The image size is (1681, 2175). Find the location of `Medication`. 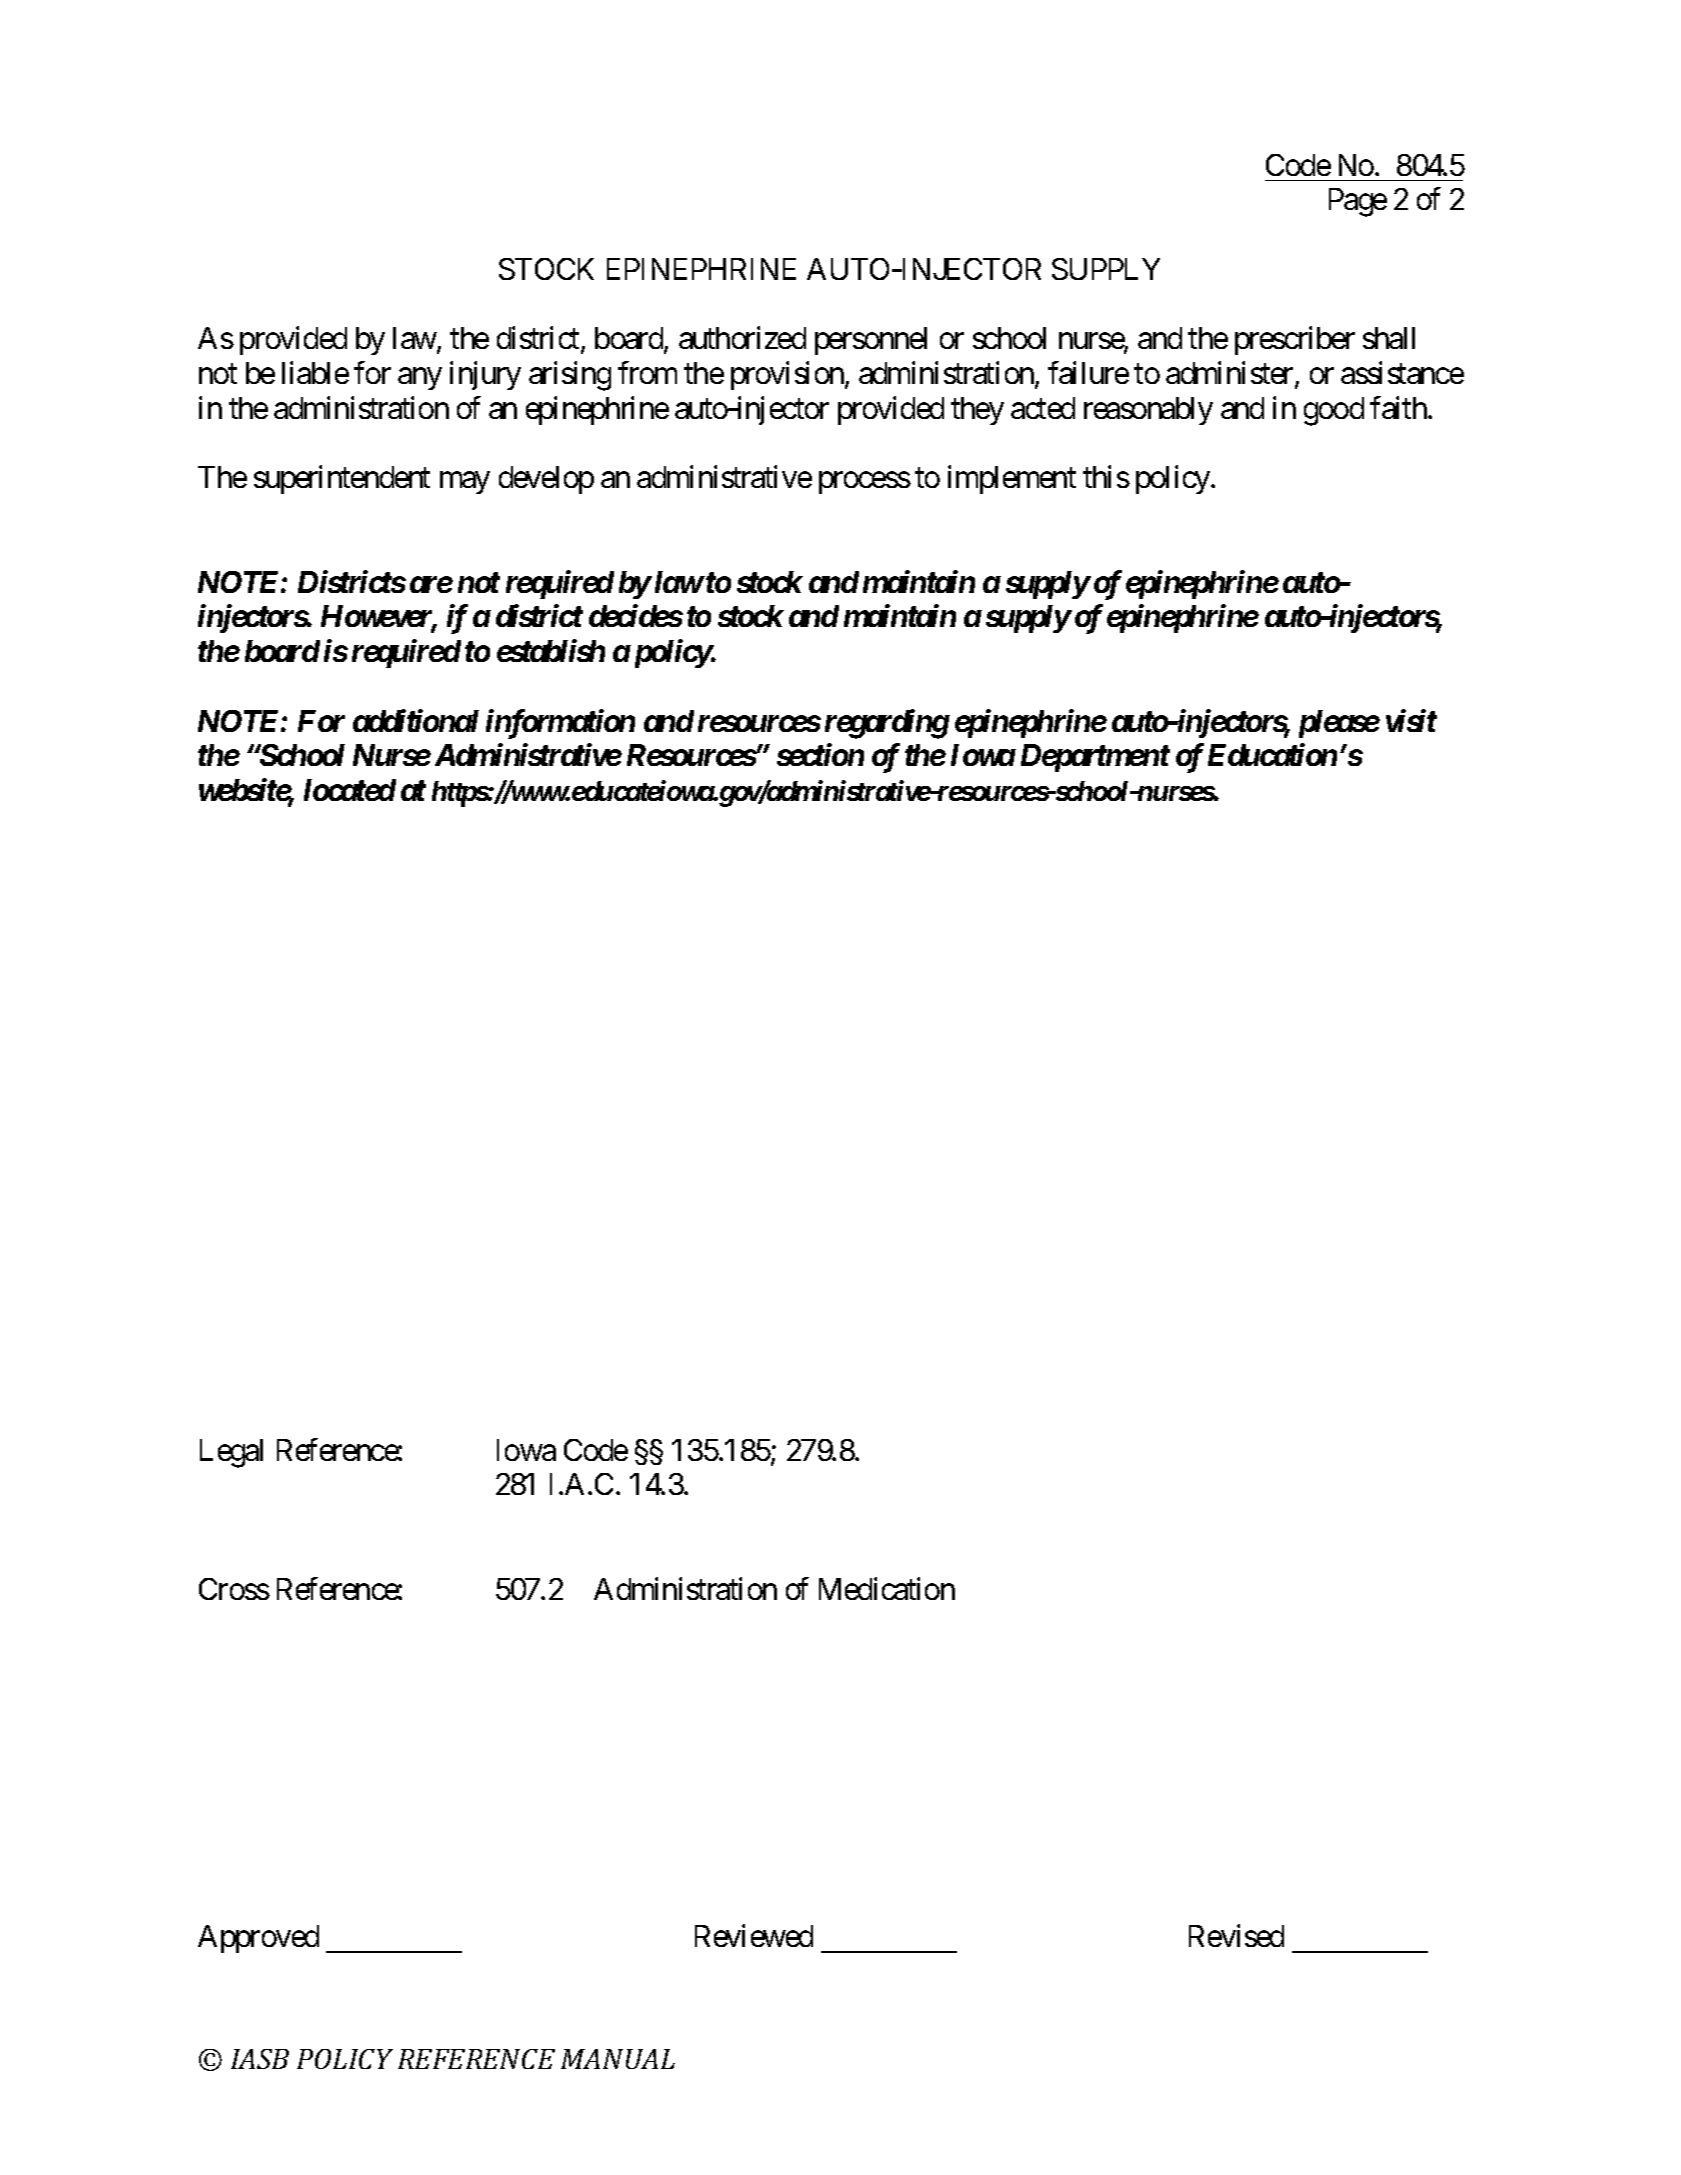

Medication is located at coordinates (887, 1588).
